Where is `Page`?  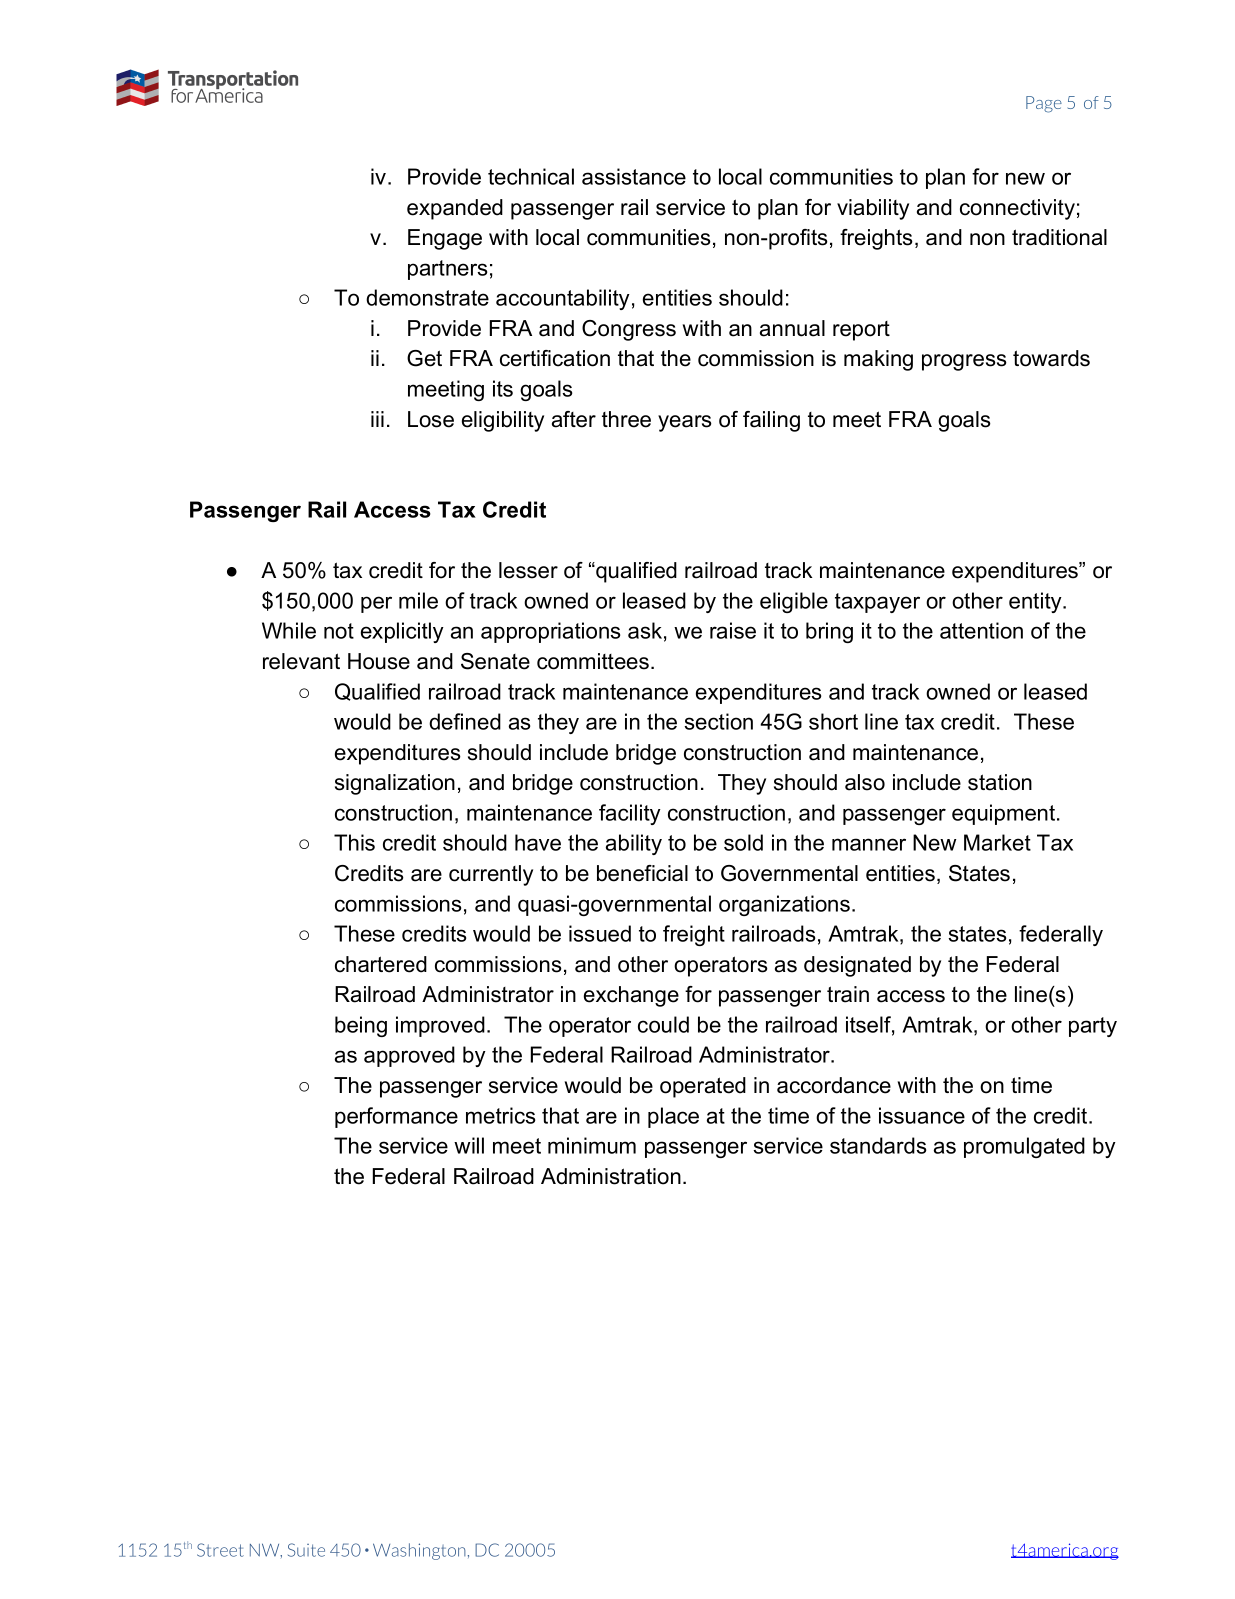
Page is located at coordinates (1044, 104).
